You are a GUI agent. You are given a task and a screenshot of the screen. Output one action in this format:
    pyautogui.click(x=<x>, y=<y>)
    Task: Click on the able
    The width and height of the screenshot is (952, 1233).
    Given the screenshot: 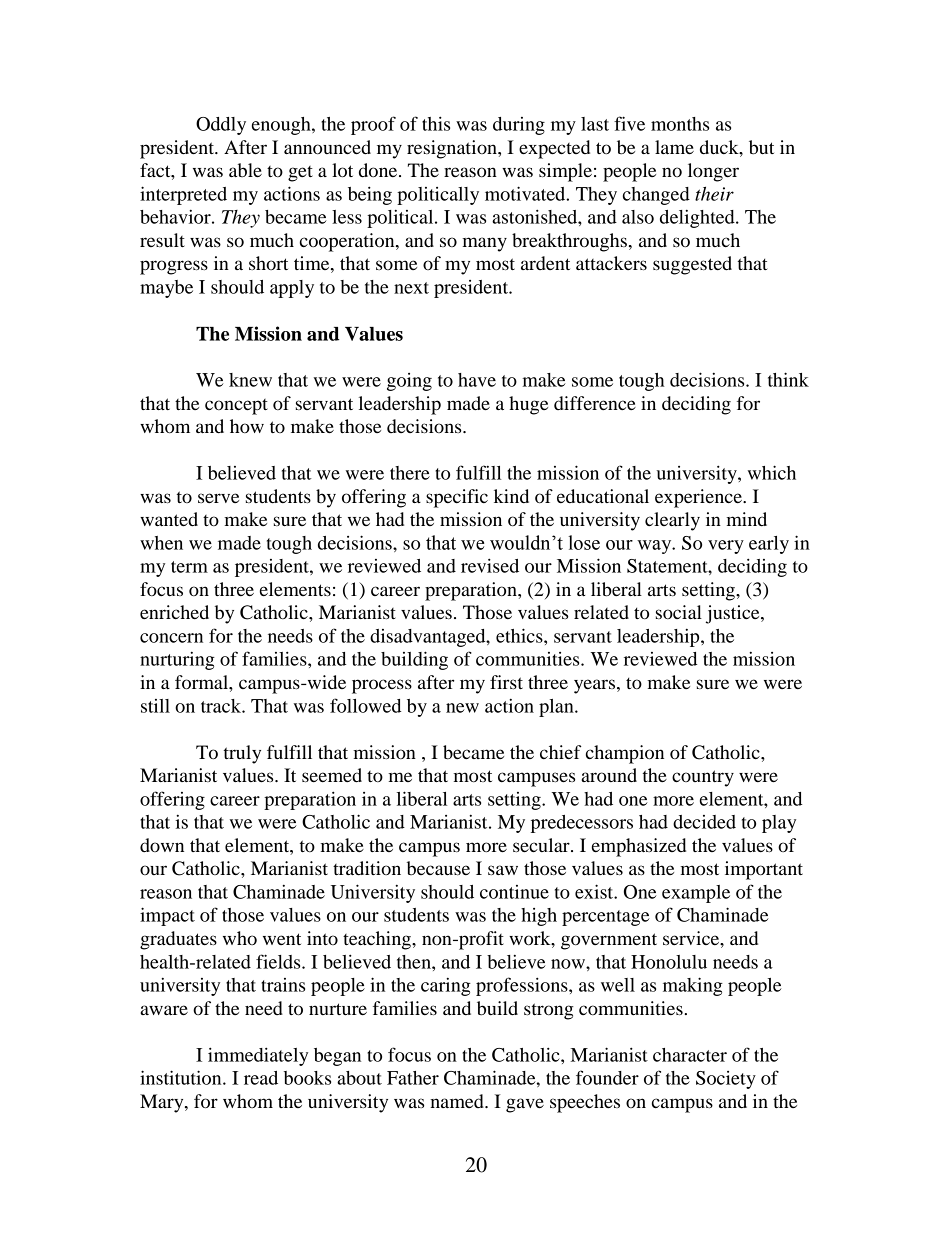 What is the action you would take?
    pyautogui.click(x=245, y=170)
